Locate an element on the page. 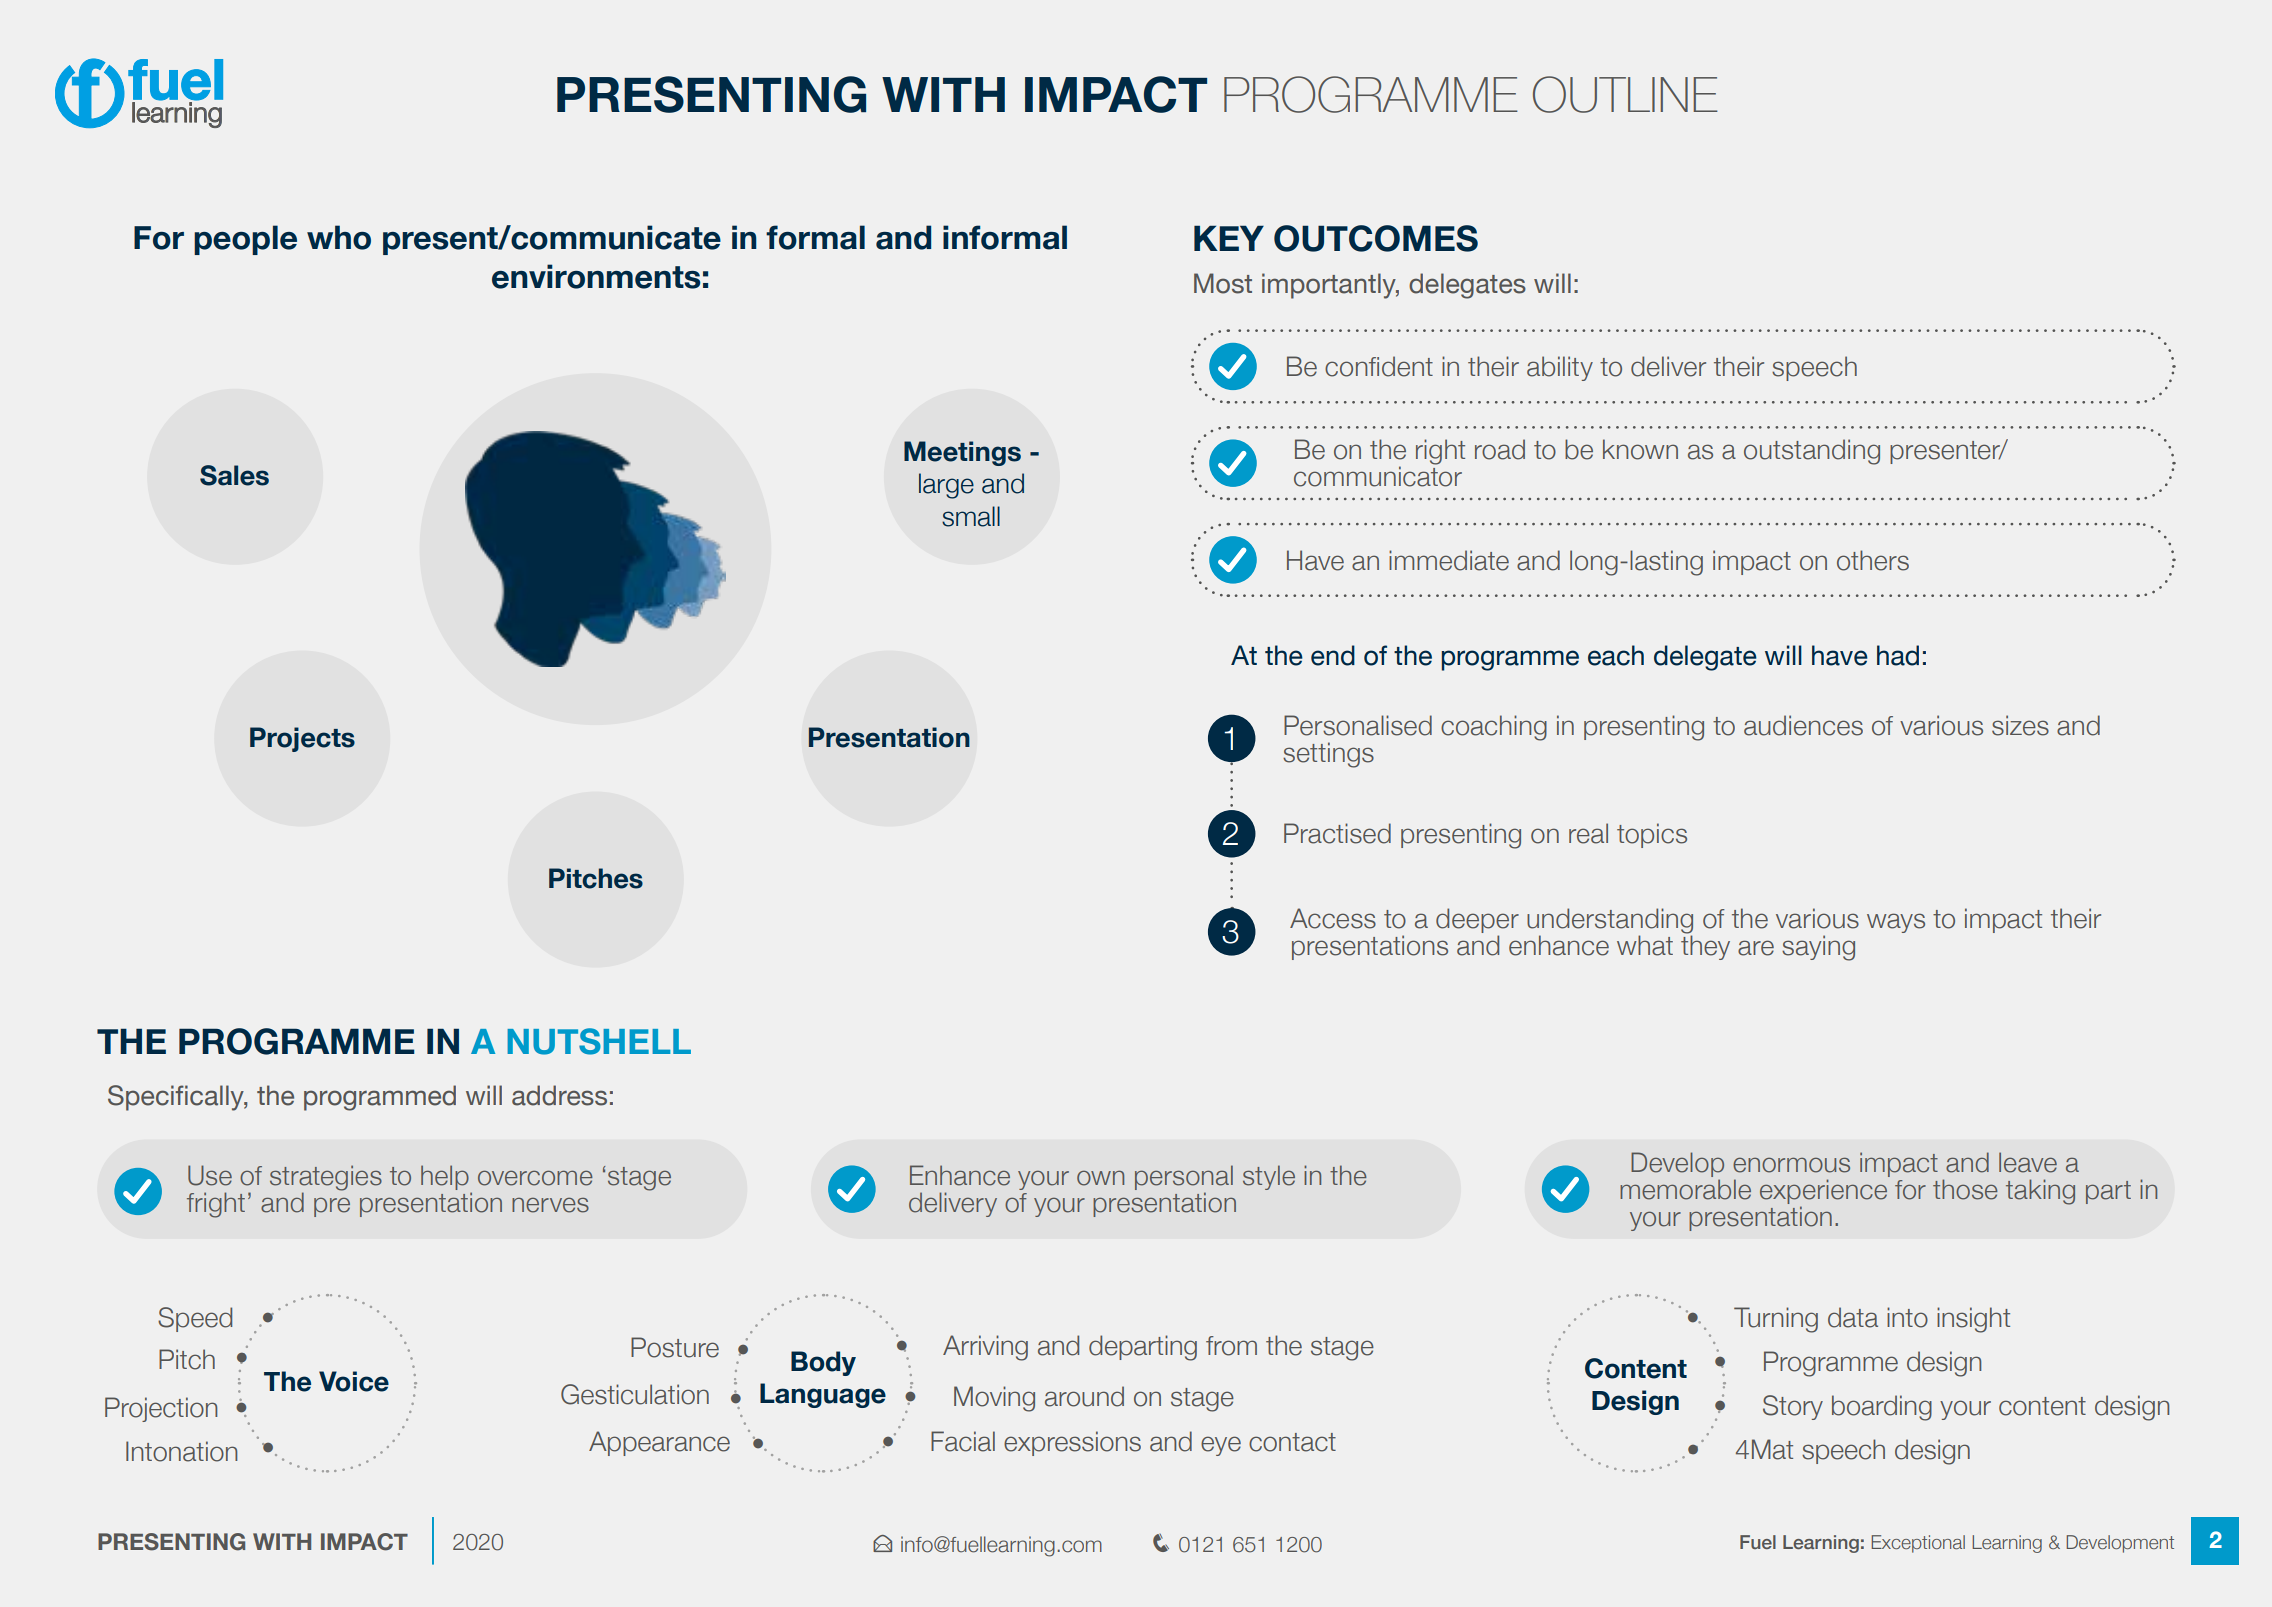 This image has width=2272, height=1607. Practised is located at coordinates (1337, 833).
